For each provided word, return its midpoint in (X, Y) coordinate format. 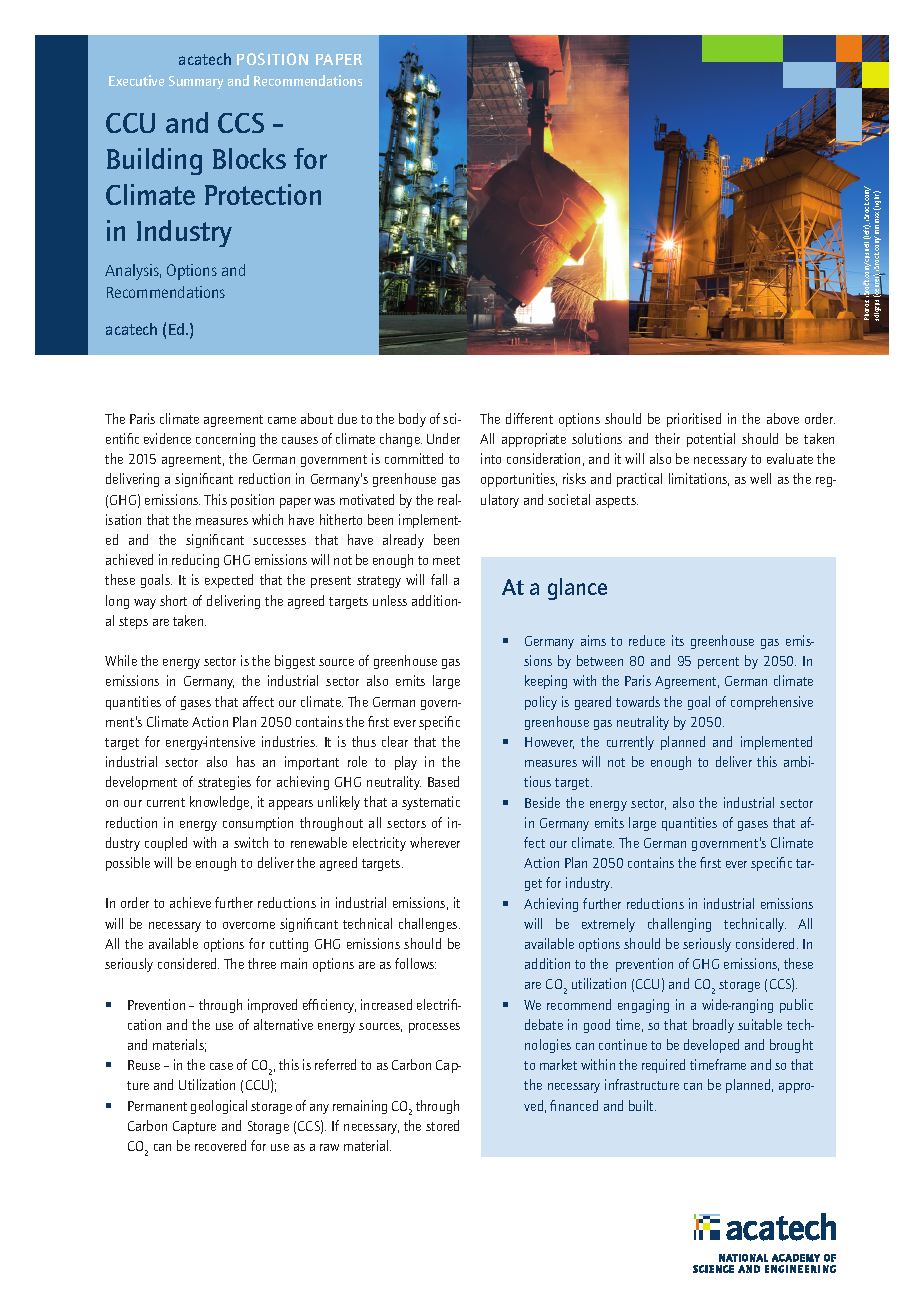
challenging (679, 925)
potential (711, 440)
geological (219, 1107)
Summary (196, 82)
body (412, 420)
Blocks (249, 158)
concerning (225, 440)
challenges (429, 925)
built (642, 1105)
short (173, 600)
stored (442, 1125)
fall (439, 579)
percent (718, 663)
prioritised (694, 420)
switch (251, 842)
